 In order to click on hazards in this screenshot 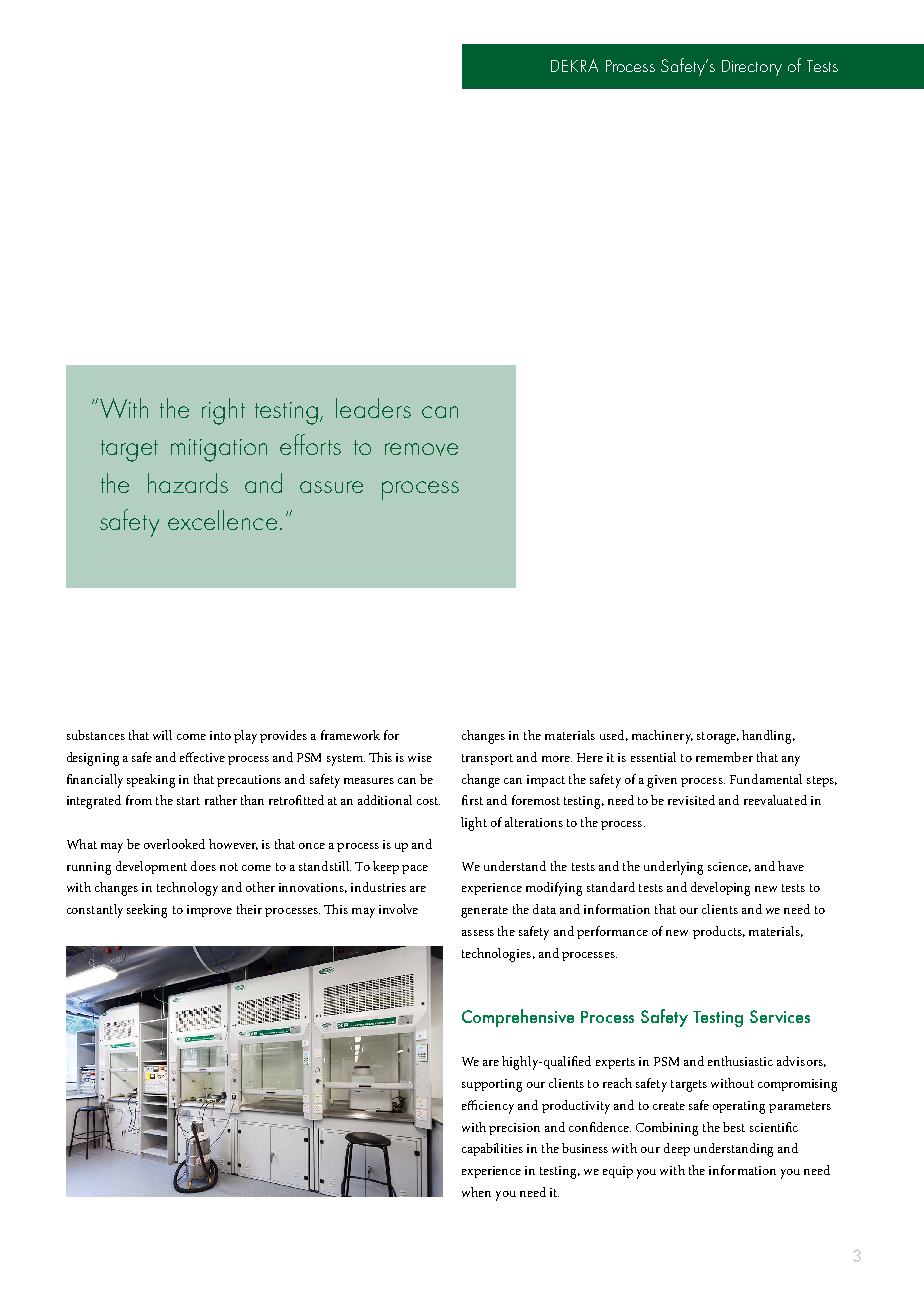, I will do `click(188, 483)`.
